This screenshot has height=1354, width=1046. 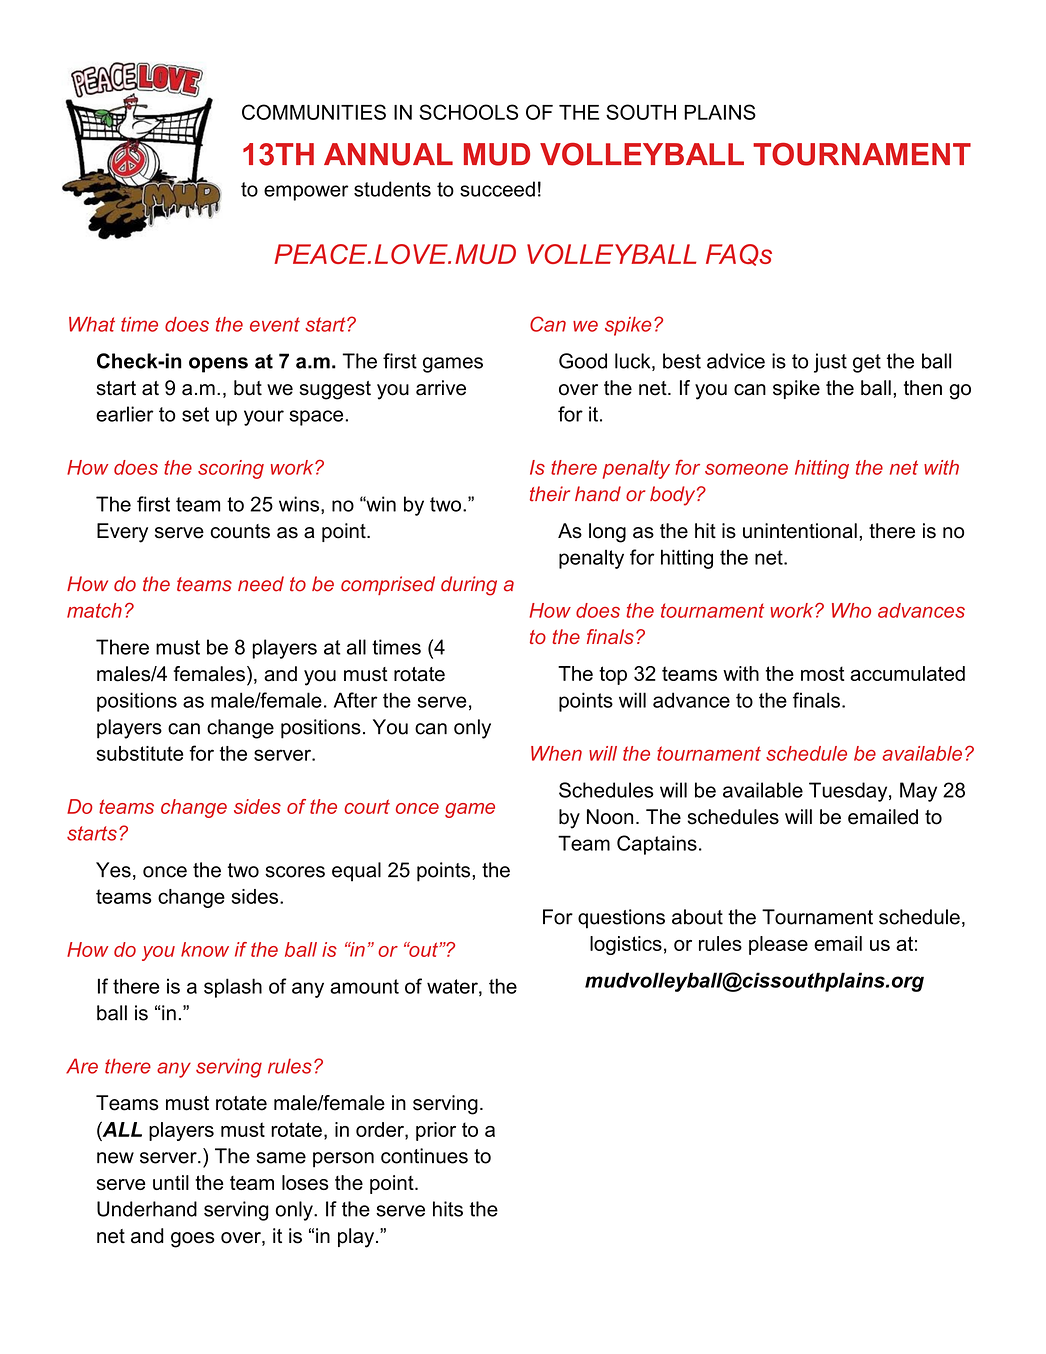 What do you see at coordinates (830, 363) in the screenshot?
I see `just` at bounding box center [830, 363].
